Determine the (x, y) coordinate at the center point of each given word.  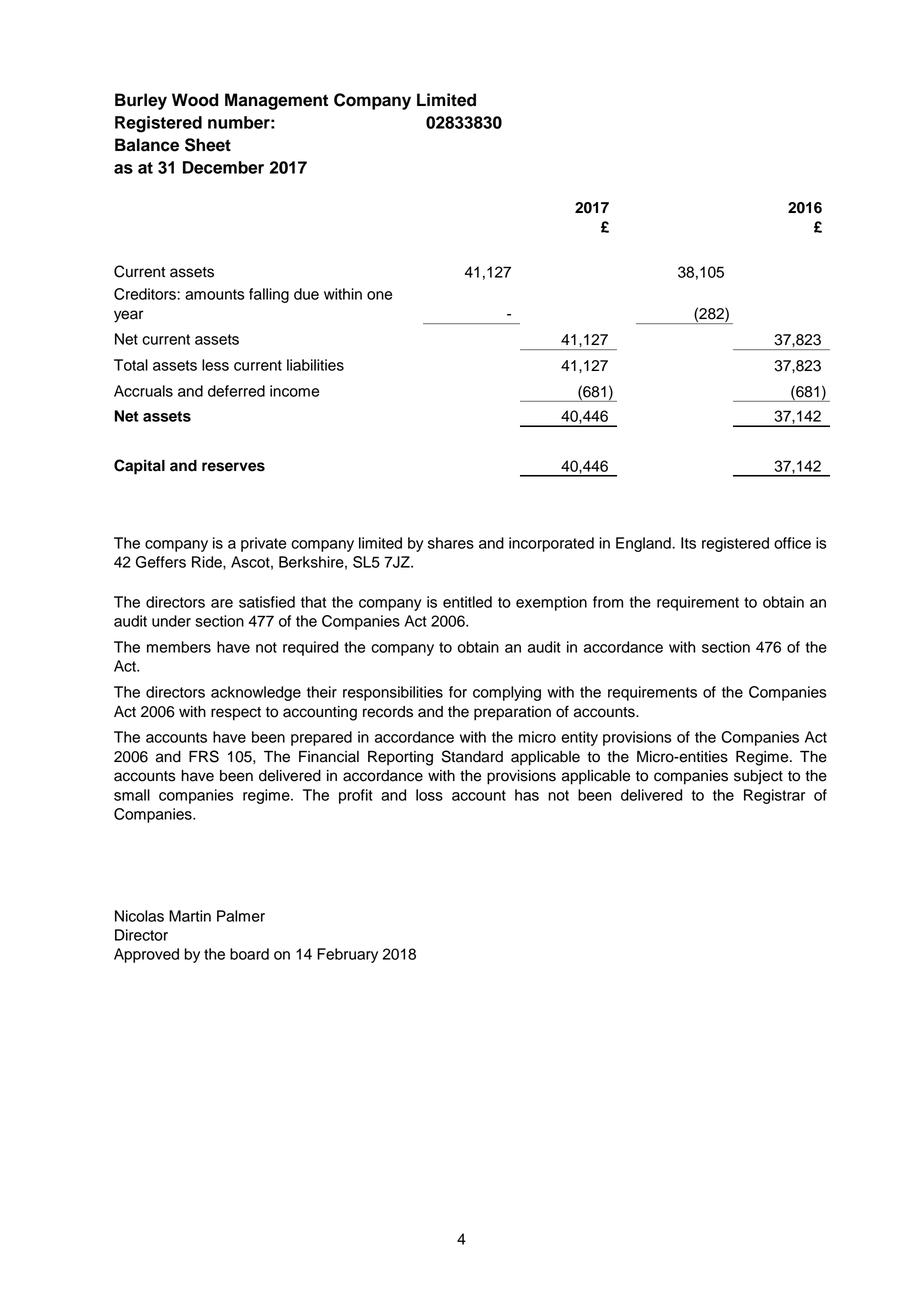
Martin (190, 916)
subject (758, 777)
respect (236, 714)
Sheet (208, 145)
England (644, 544)
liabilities (315, 365)
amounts (215, 294)
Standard (472, 756)
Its (688, 543)
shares (451, 543)
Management (276, 101)
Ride (208, 562)
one (379, 295)
